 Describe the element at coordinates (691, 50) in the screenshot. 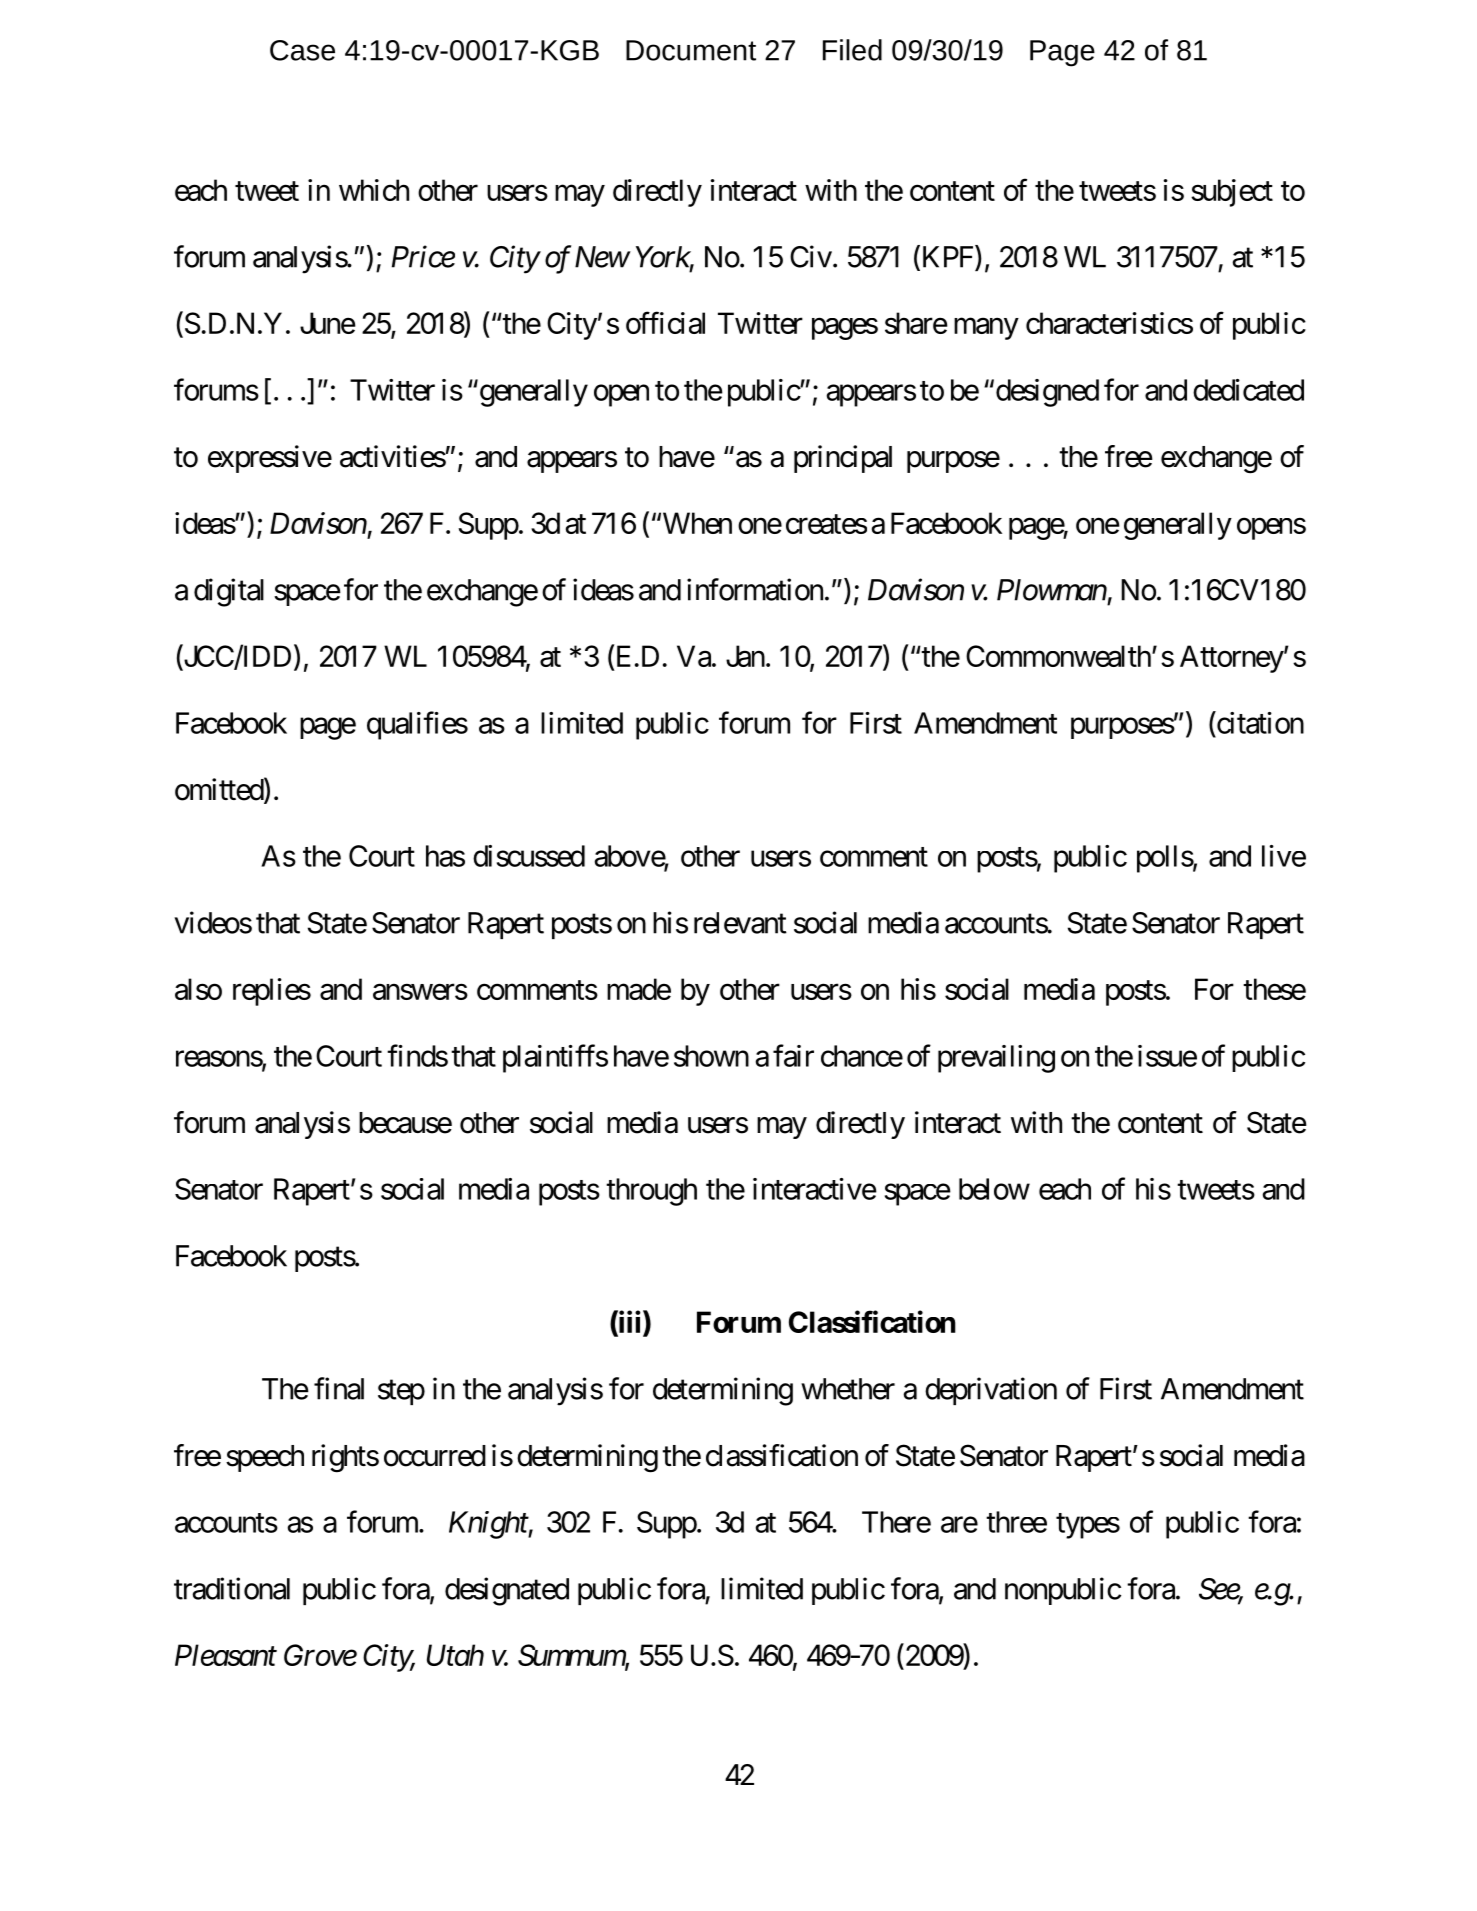

I see `Document` at that location.
